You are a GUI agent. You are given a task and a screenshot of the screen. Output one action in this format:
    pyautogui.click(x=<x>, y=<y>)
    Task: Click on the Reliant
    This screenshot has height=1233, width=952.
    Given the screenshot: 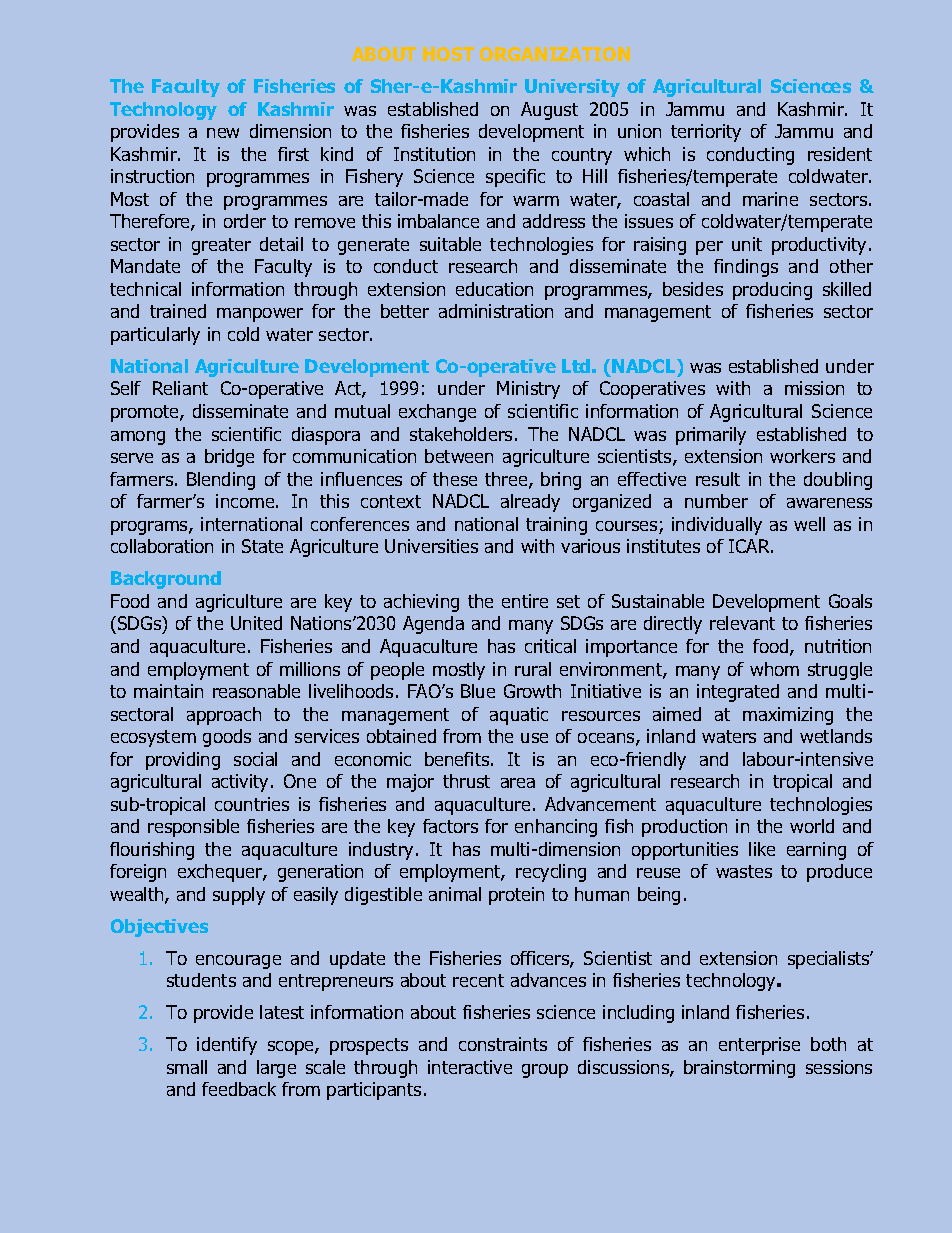 What is the action you would take?
    pyautogui.click(x=180, y=388)
